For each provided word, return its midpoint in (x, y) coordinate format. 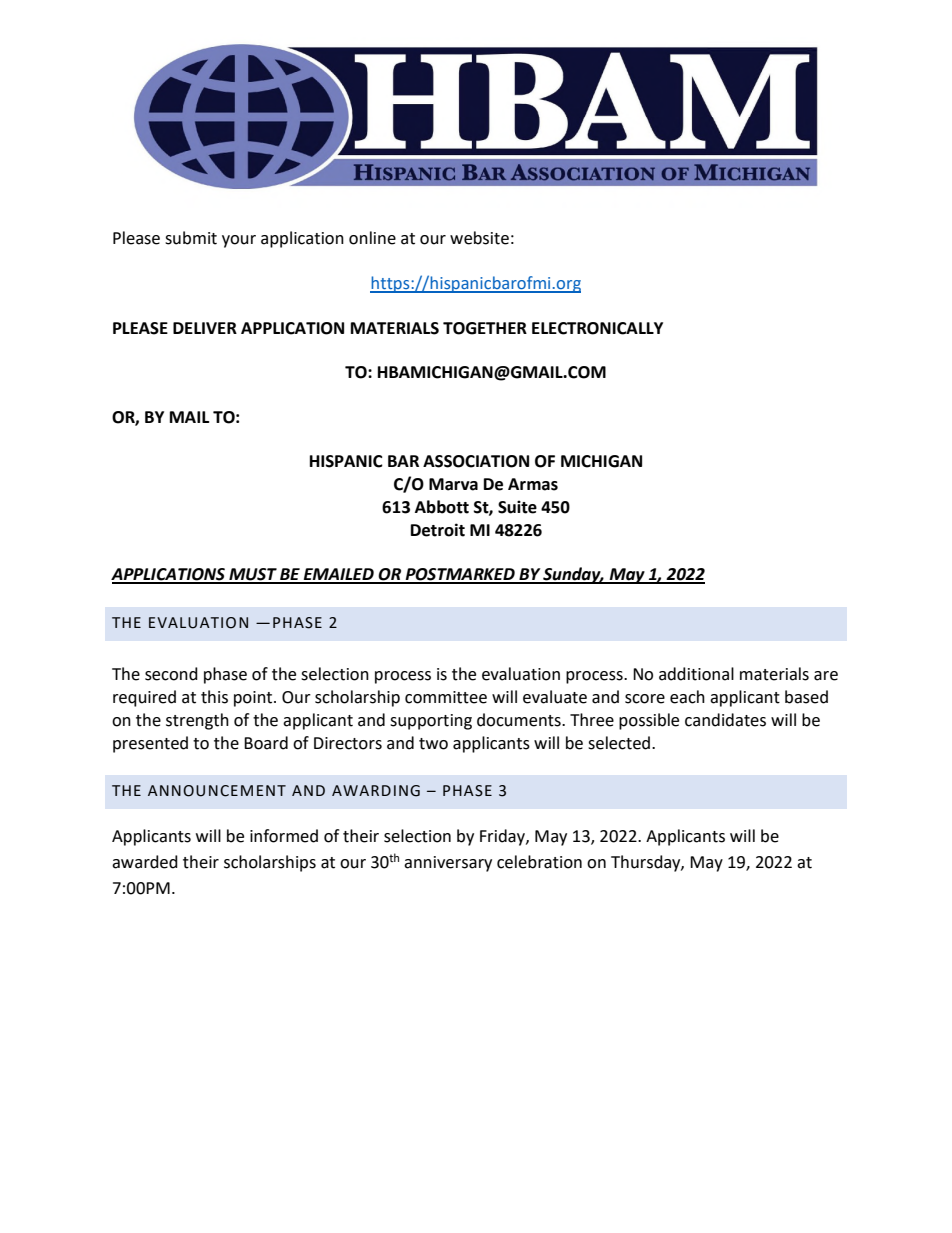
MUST (253, 575)
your (239, 241)
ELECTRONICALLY (597, 328)
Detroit (438, 530)
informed (284, 836)
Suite (517, 507)
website (479, 238)
